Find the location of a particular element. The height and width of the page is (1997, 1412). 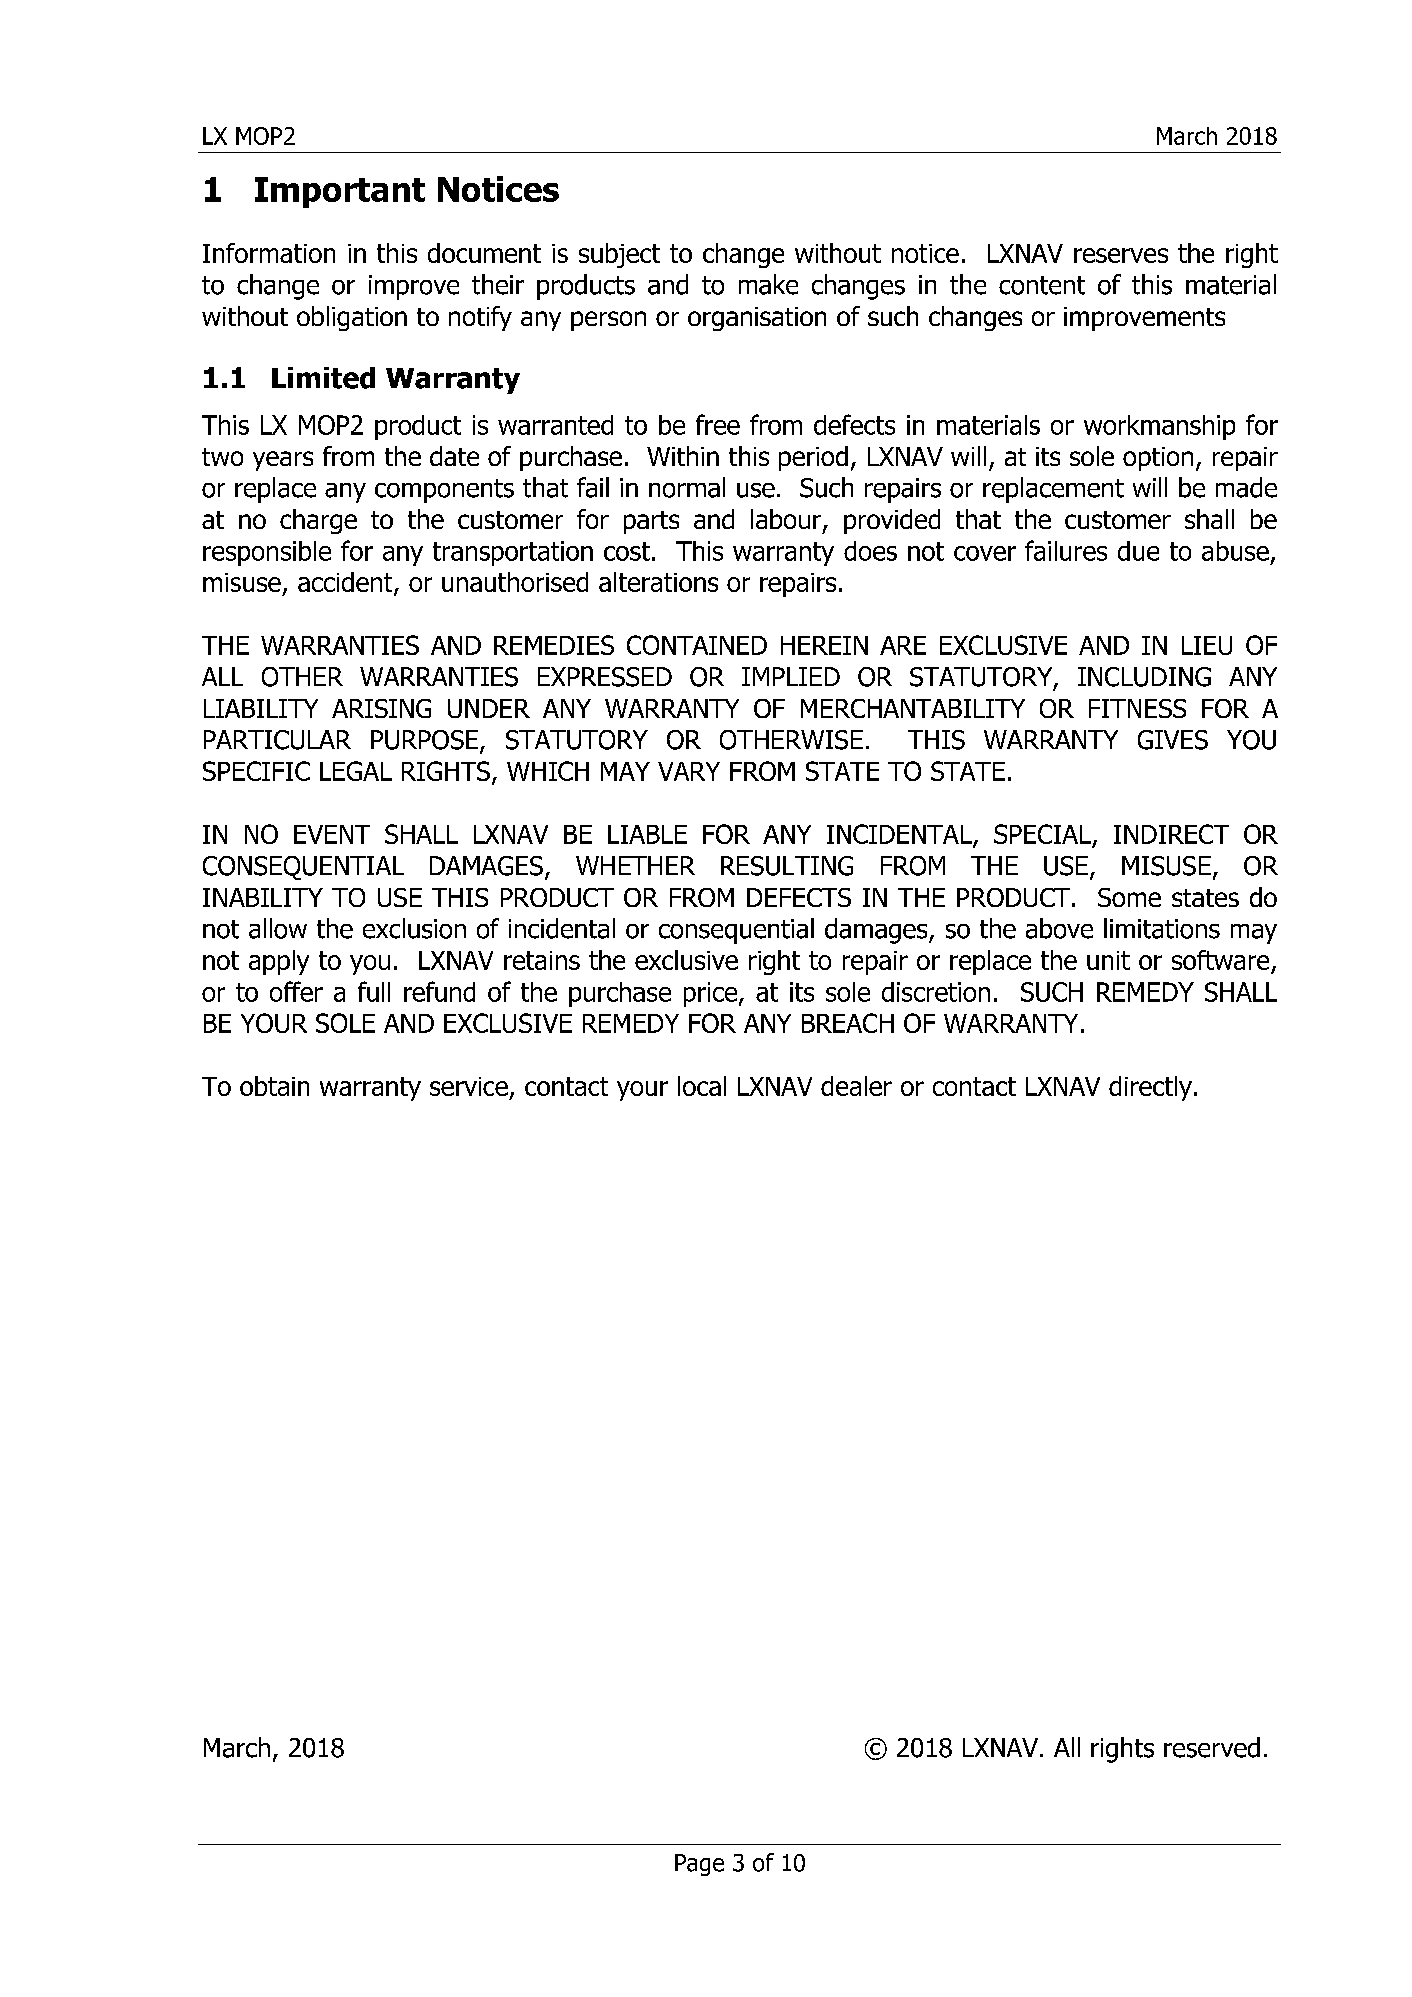

make is located at coordinates (768, 284).
